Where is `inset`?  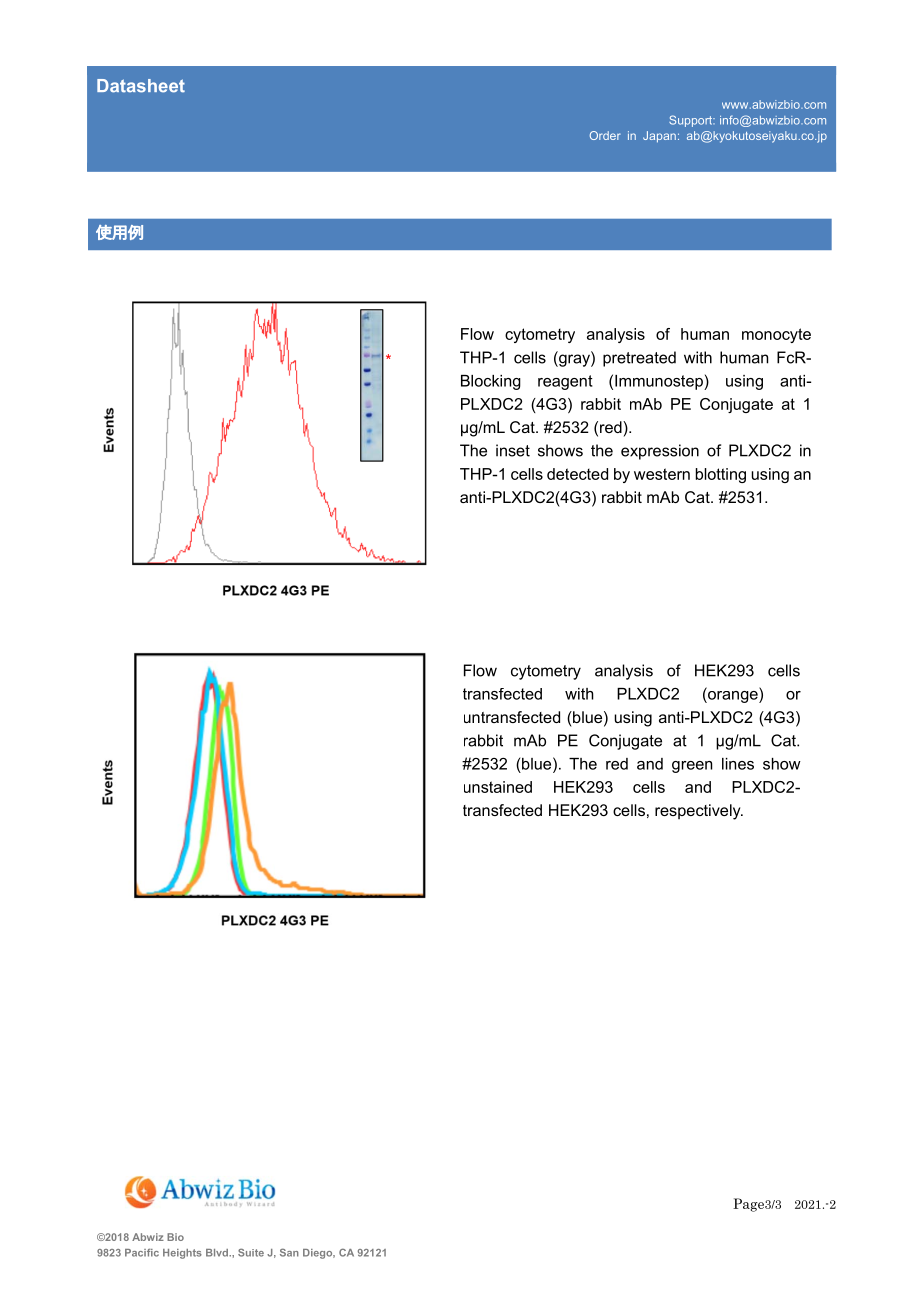
inset is located at coordinates (513, 450).
